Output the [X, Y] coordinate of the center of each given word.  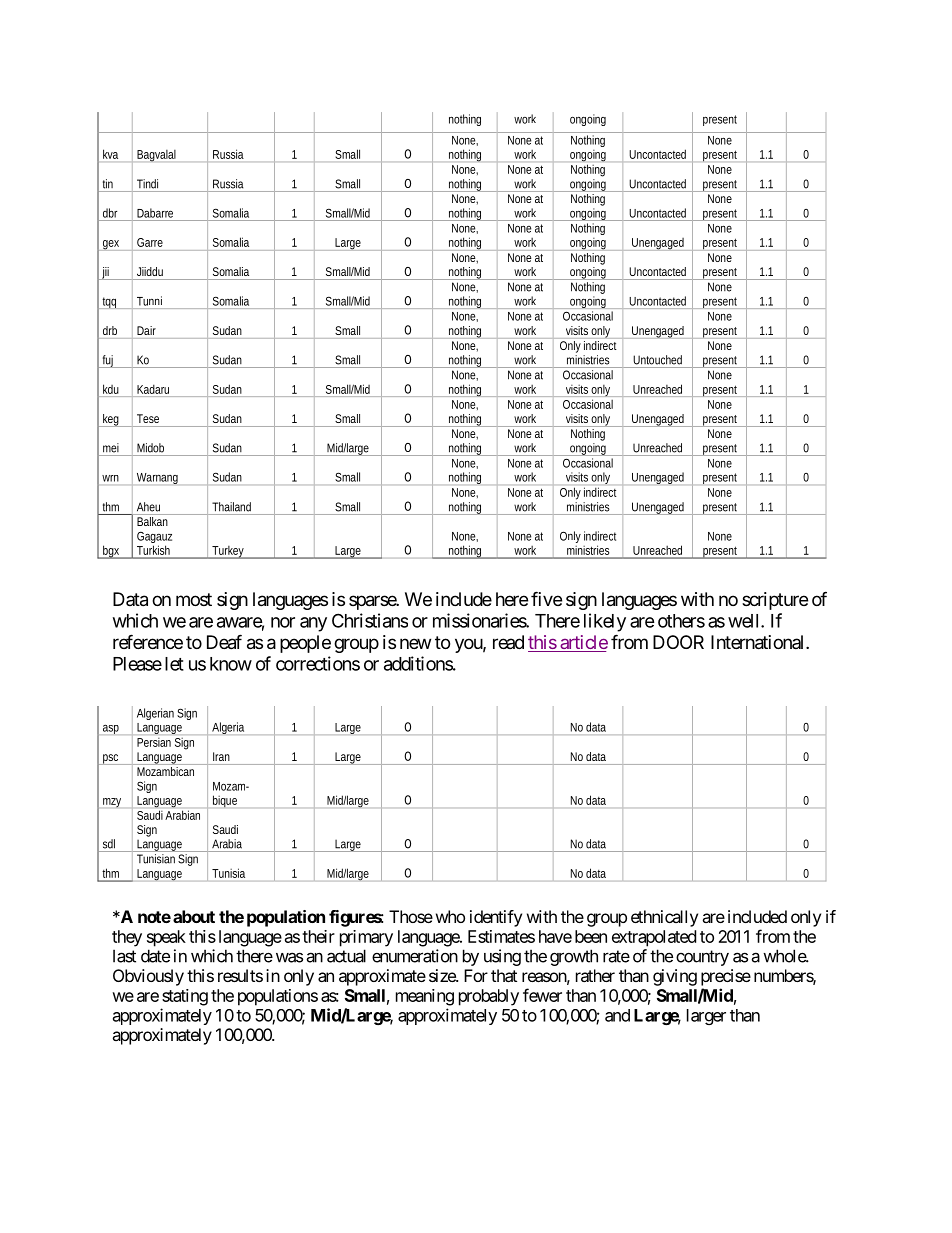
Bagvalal [156, 156]
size [443, 975]
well [745, 621]
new [415, 643]
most [194, 599]
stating [185, 997]
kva [110, 154]
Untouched [657, 360]
